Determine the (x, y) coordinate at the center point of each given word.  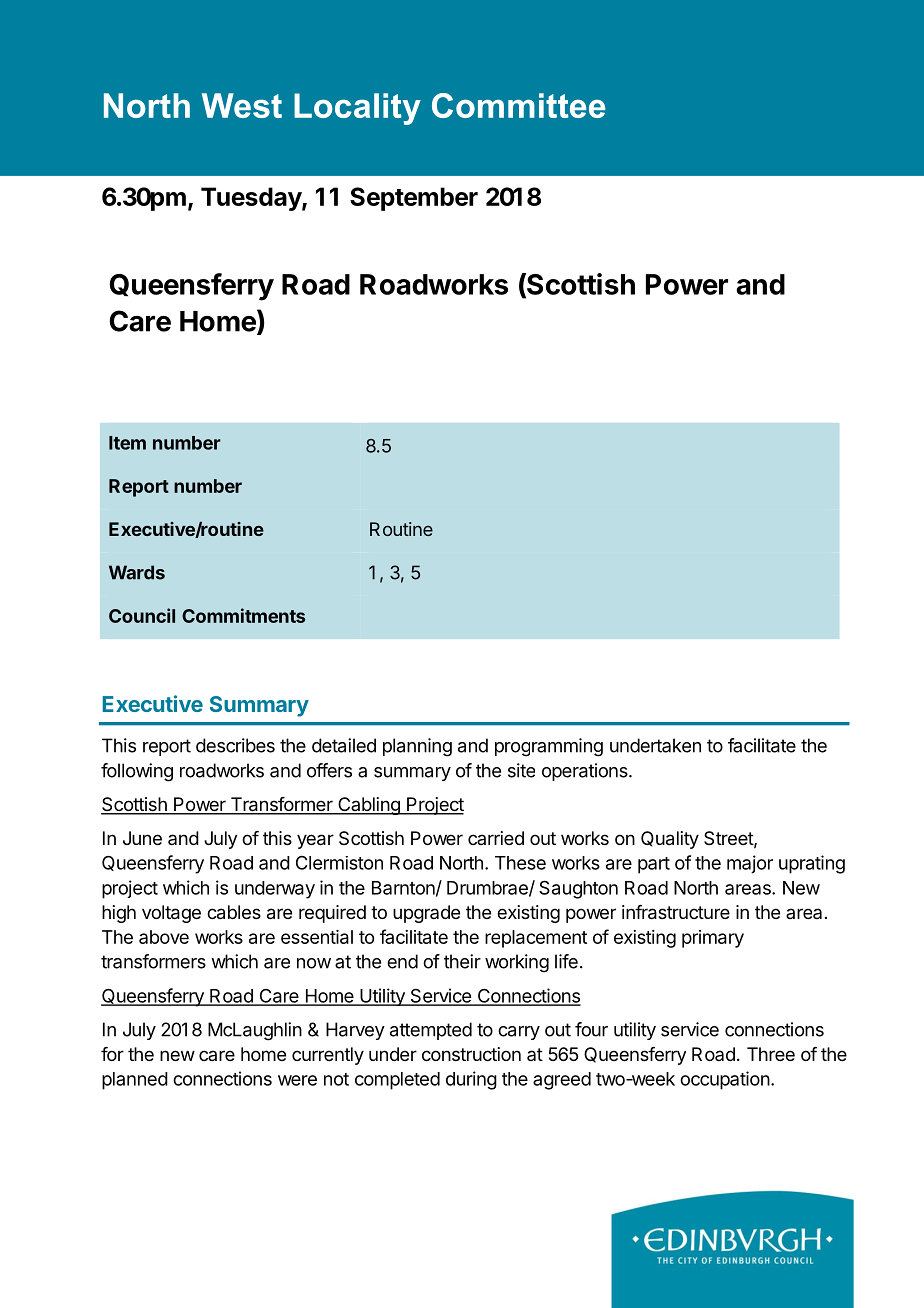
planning (417, 747)
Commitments (243, 615)
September (414, 199)
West (242, 105)
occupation (725, 1080)
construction (471, 1054)
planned (135, 1081)
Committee (519, 105)
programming (549, 747)
